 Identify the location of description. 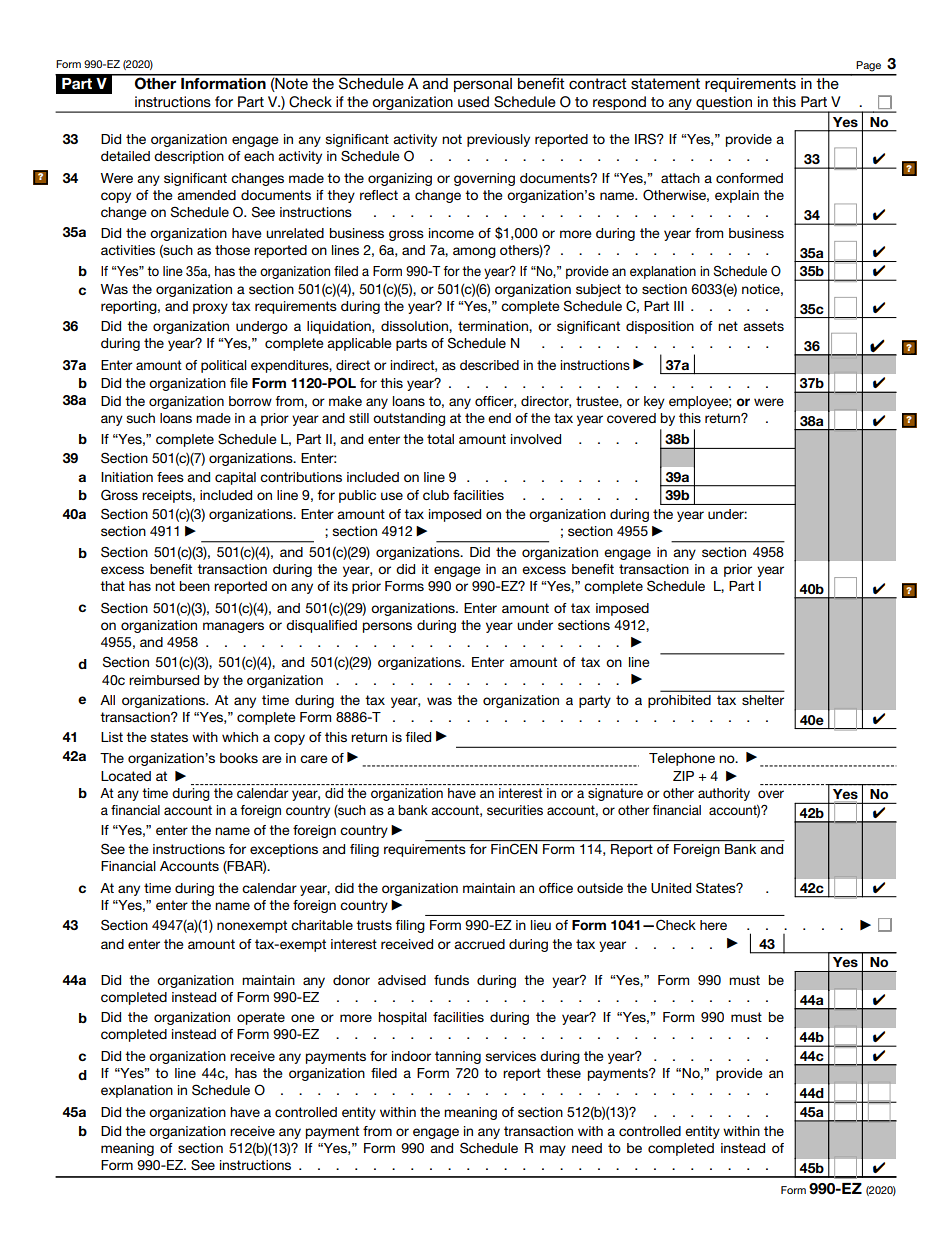
(189, 157).
